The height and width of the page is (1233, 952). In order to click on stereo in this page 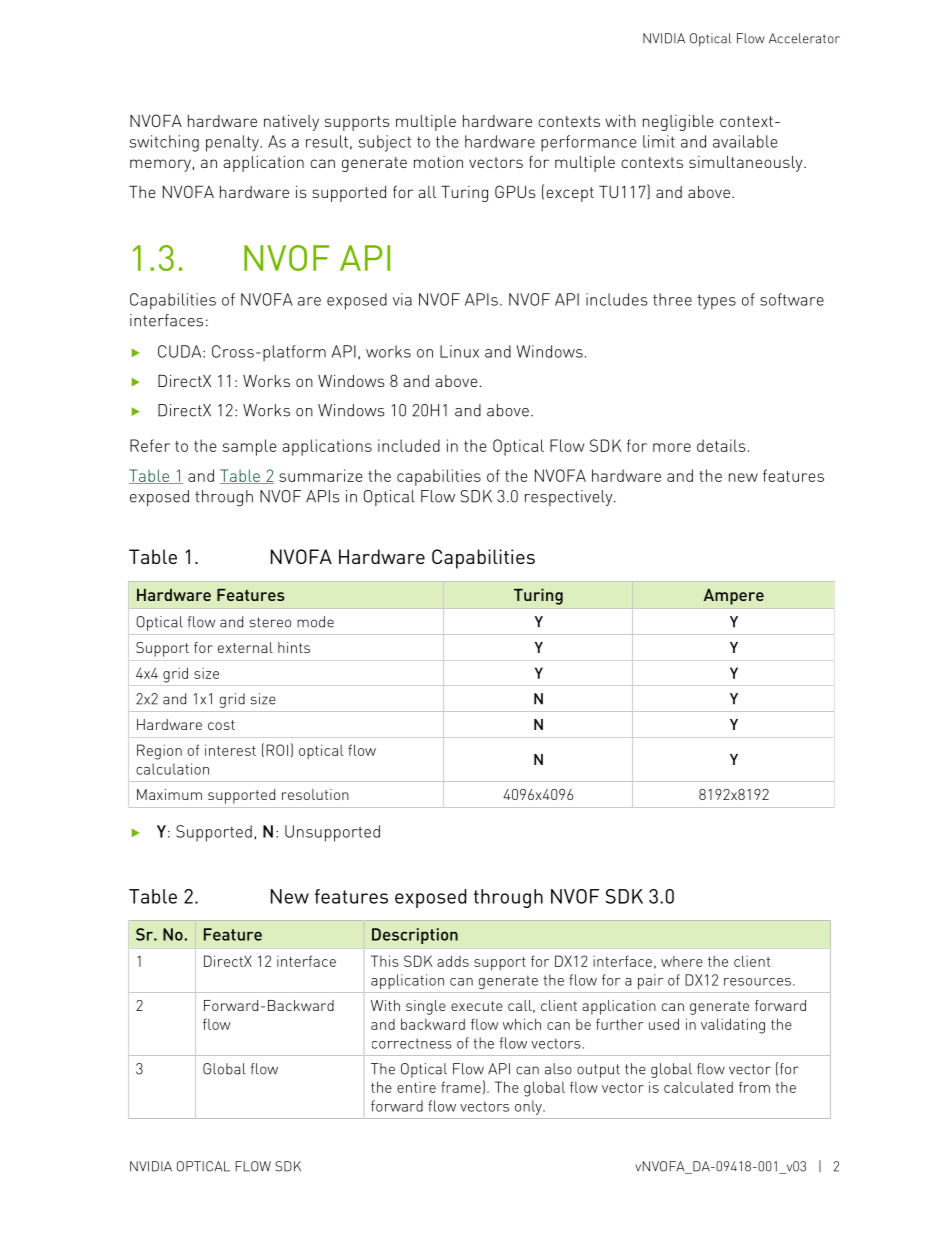, I will do `click(270, 622)`.
